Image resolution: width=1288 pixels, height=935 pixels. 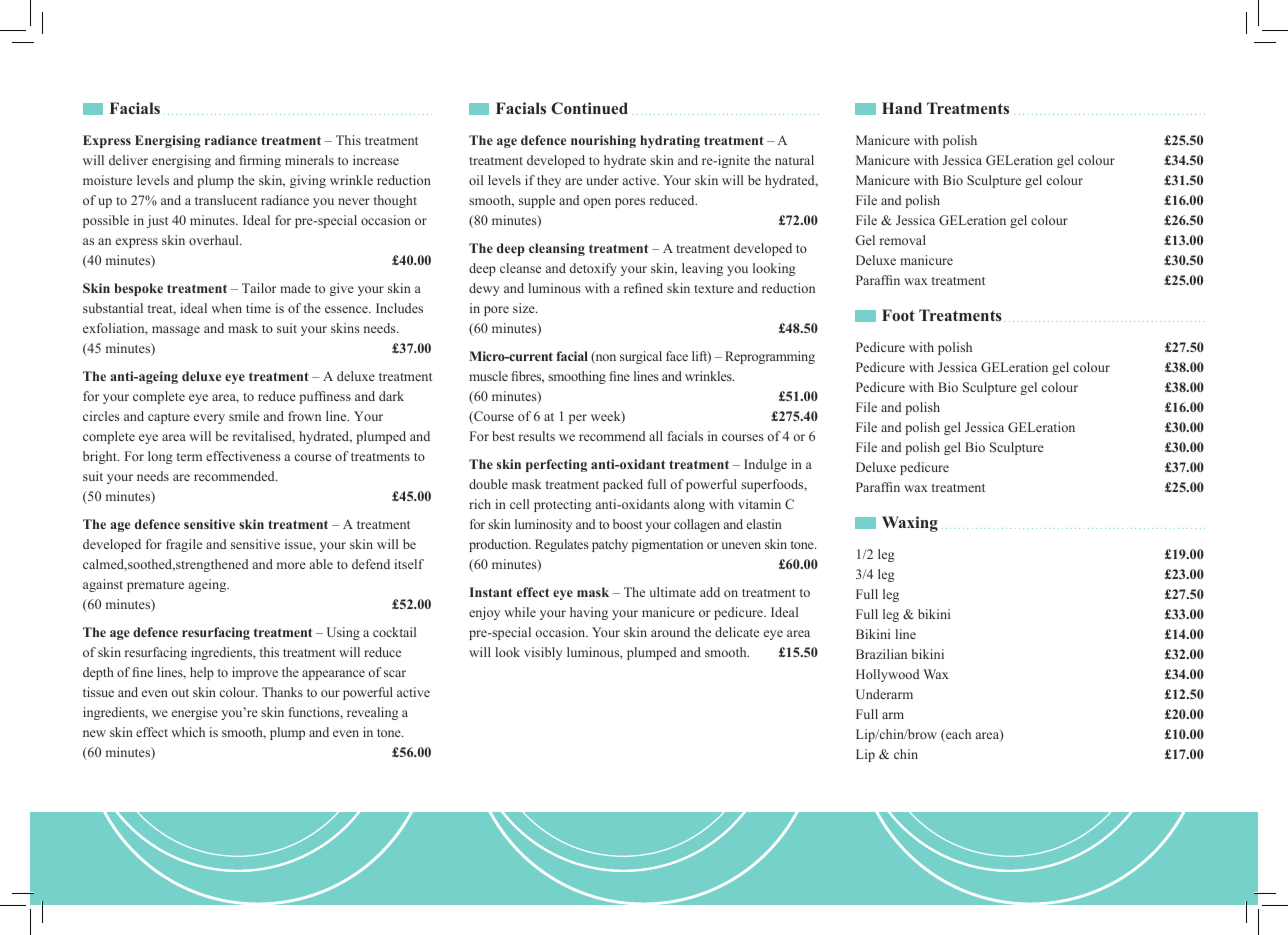 What do you see at coordinates (898, 315) in the screenshot?
I see `Foot` at bounding box center [898, 315].
